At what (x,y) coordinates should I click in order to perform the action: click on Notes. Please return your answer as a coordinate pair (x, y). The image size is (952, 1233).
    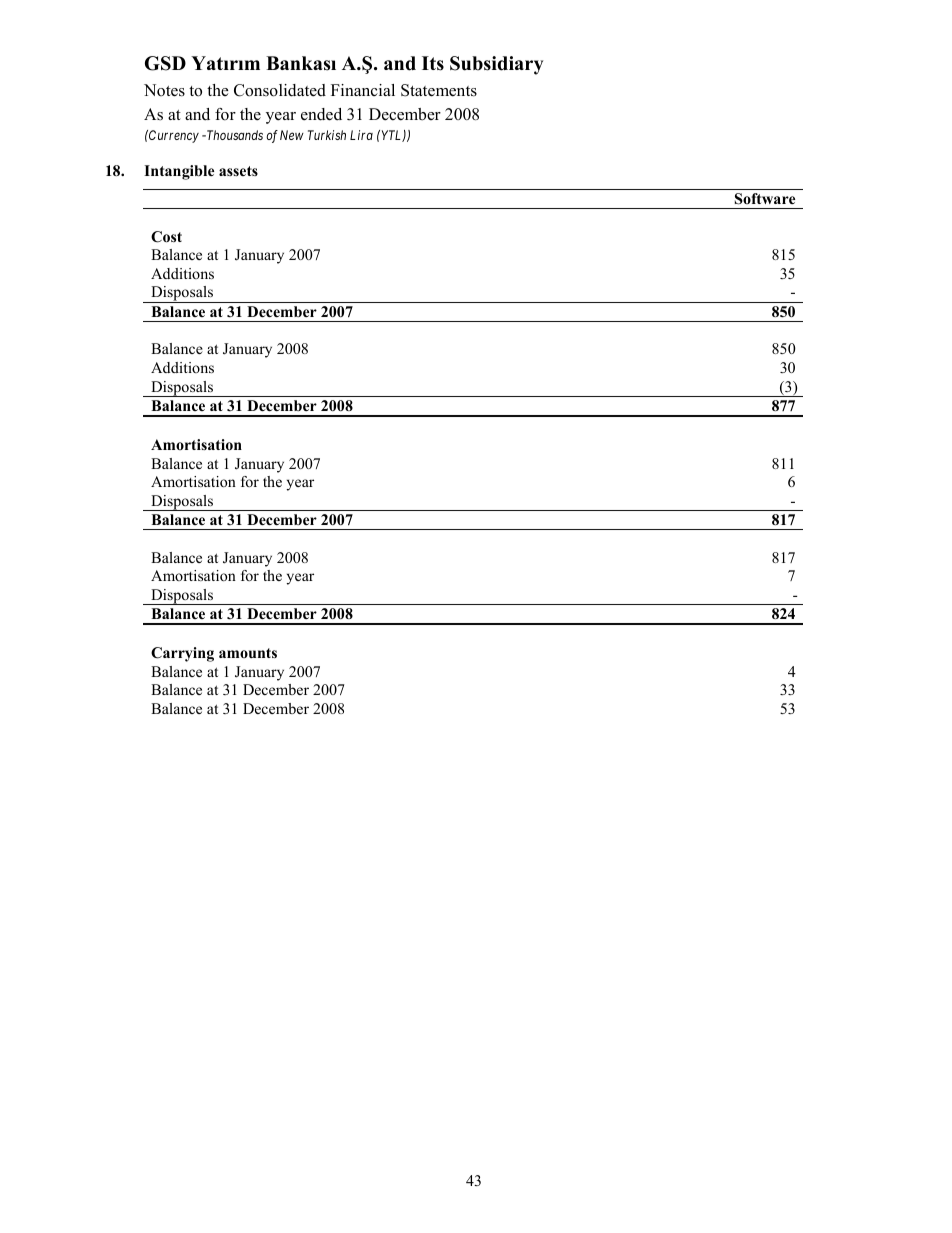
    Looking at the image, I should click on (164, 90).
